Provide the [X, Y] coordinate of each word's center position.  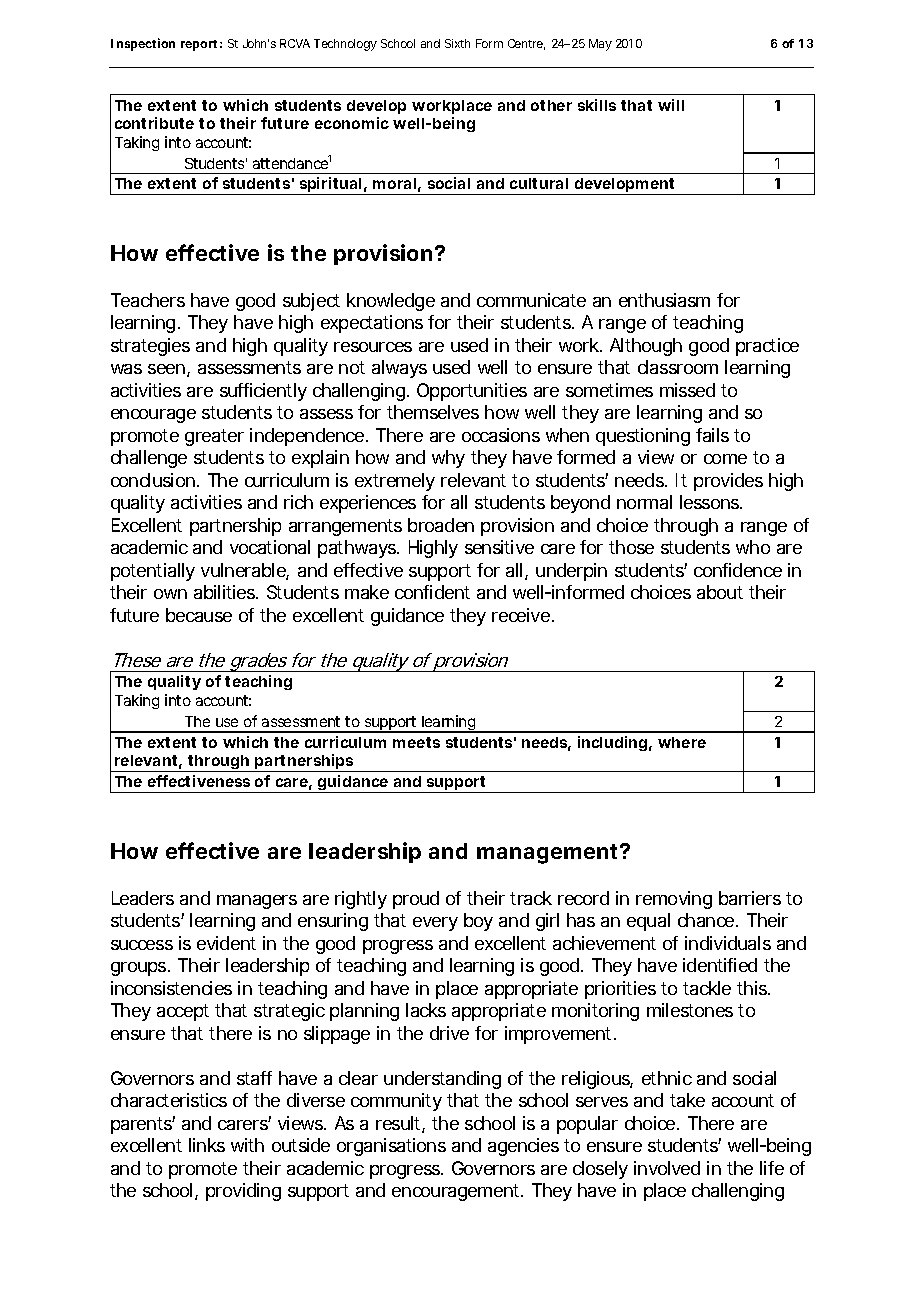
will [671, 105]
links [207, 1145]
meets [416, 742]
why [448, 459]
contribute [154, 123]
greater [214, 437]
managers [257, 902]
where [682, 742]
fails [712, 435]
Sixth [457, 43]
